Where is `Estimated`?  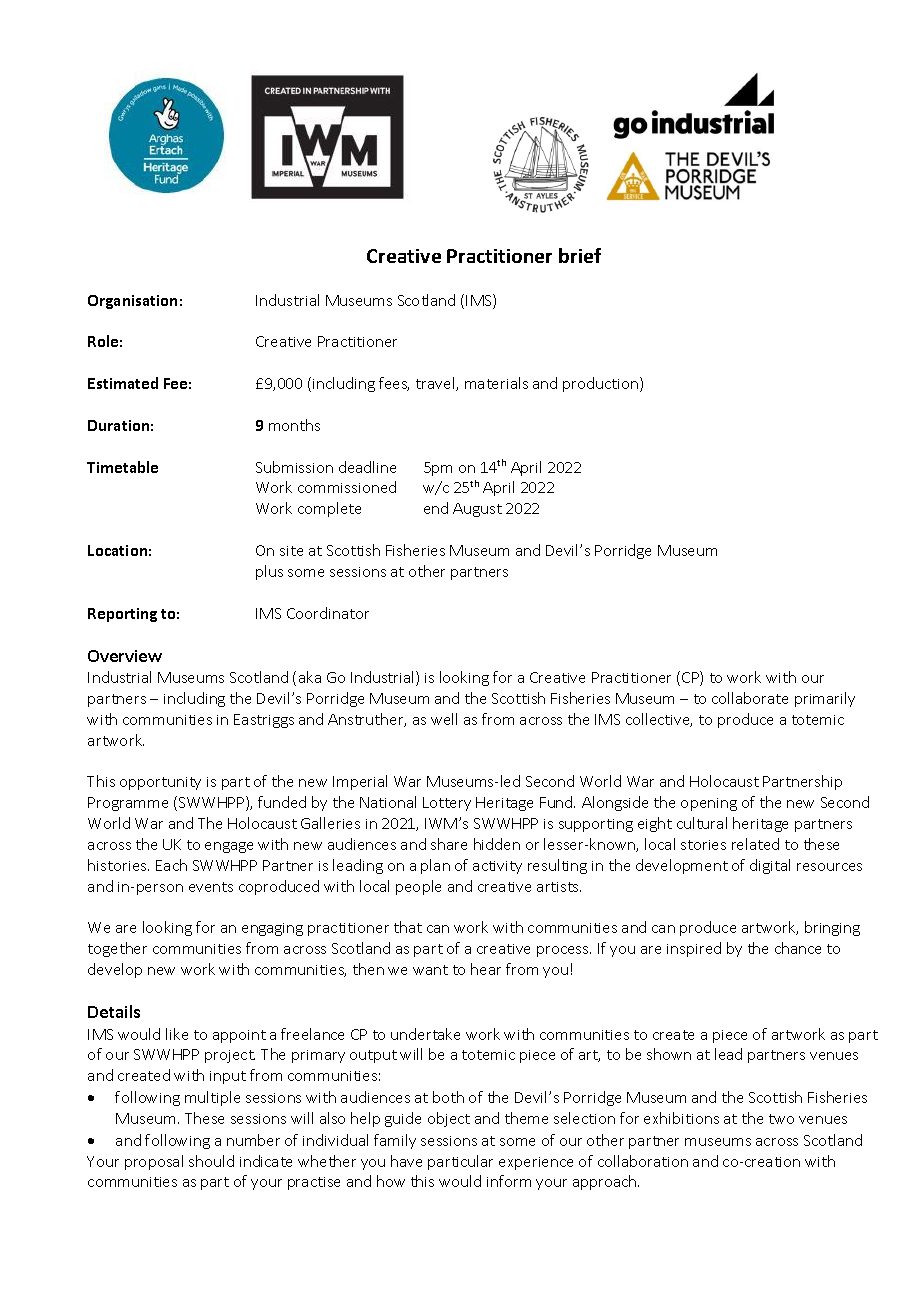
Estimated is located at coordinates (123, 383).
